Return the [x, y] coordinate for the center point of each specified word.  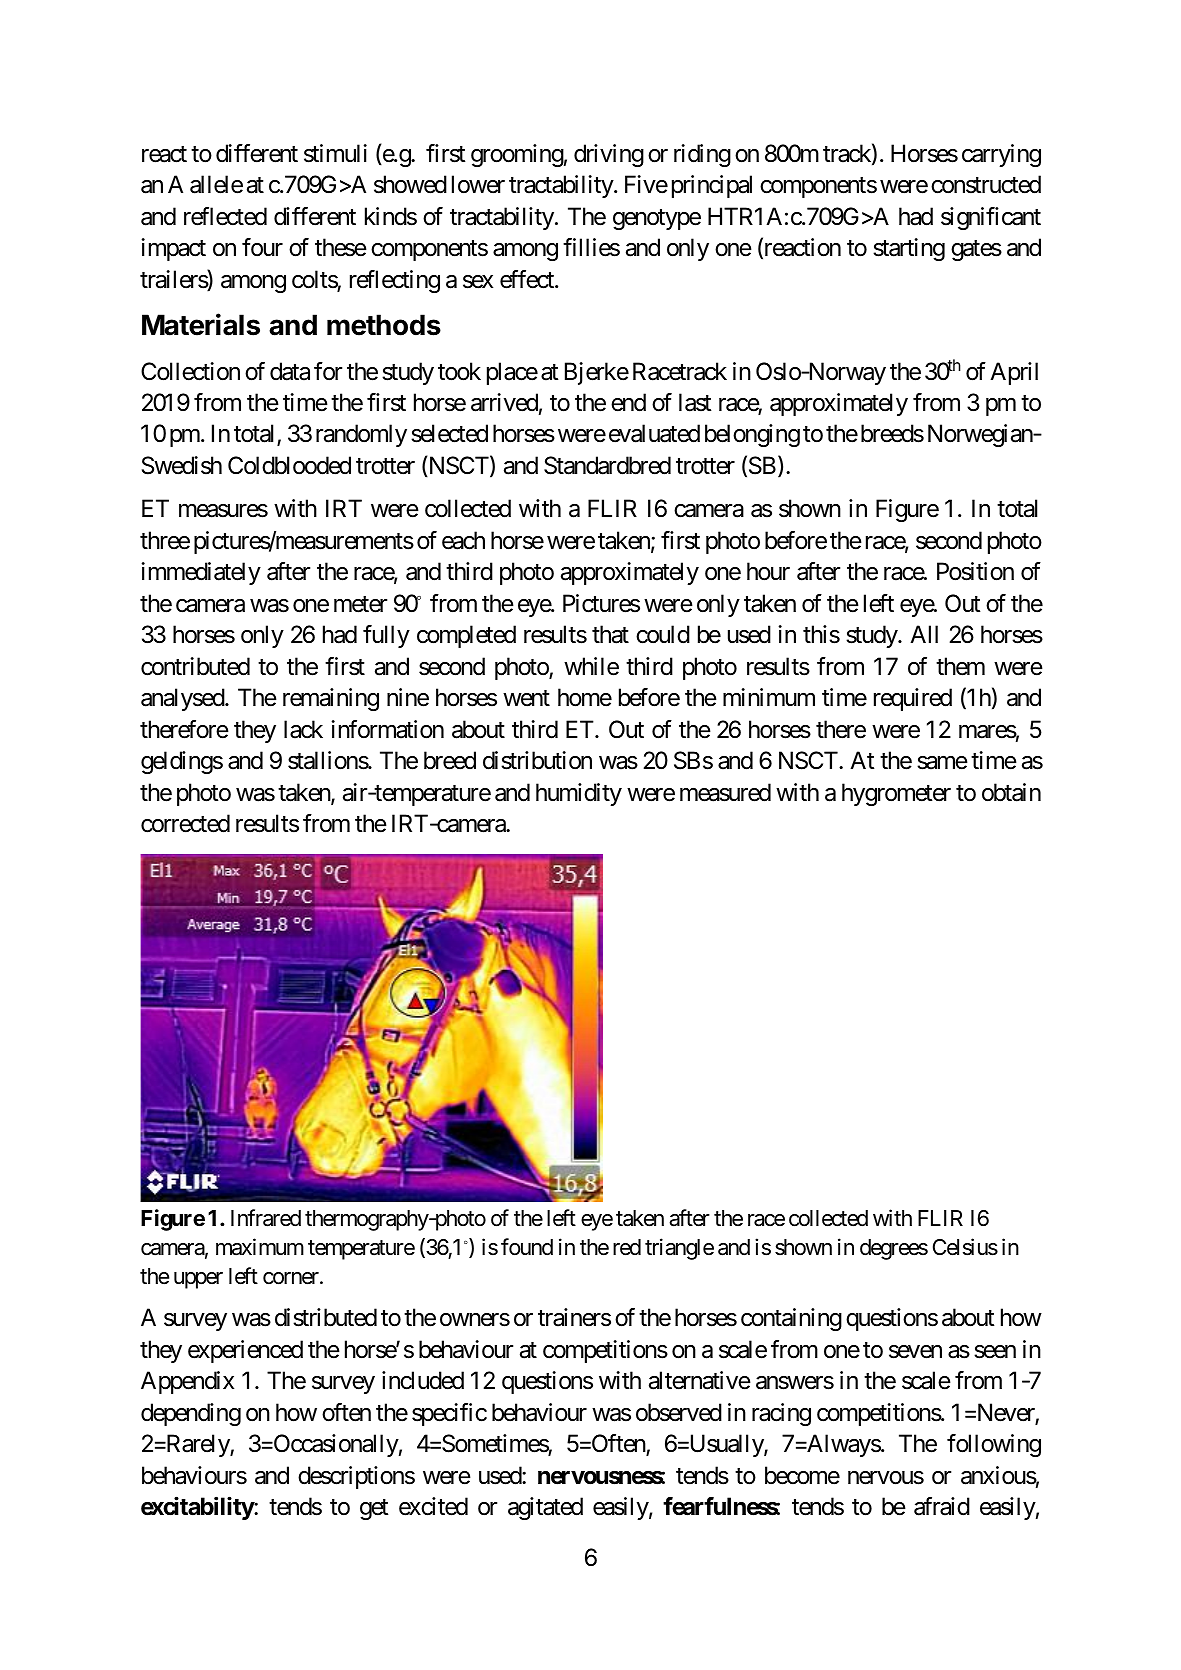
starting [909, 249]
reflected [225, 216]
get [374, 1509]
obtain [1011, 792]
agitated [545, 1508]
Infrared [266, 1218]
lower [478, 184]
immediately [201, 573]
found [527, 1247]
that [610, 634]
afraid [942, 1506]
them [960, 666]
